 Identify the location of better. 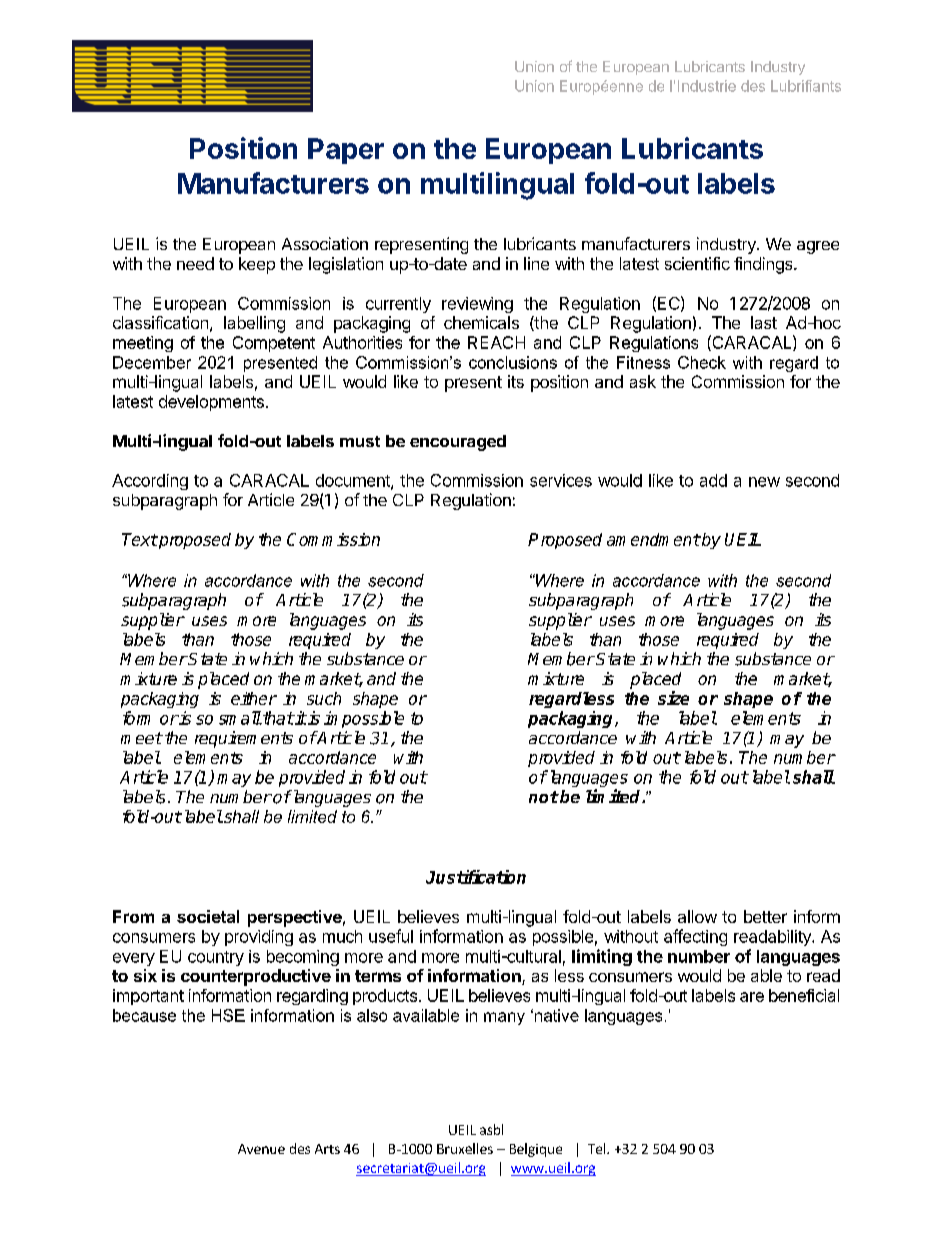
(765, 916).
